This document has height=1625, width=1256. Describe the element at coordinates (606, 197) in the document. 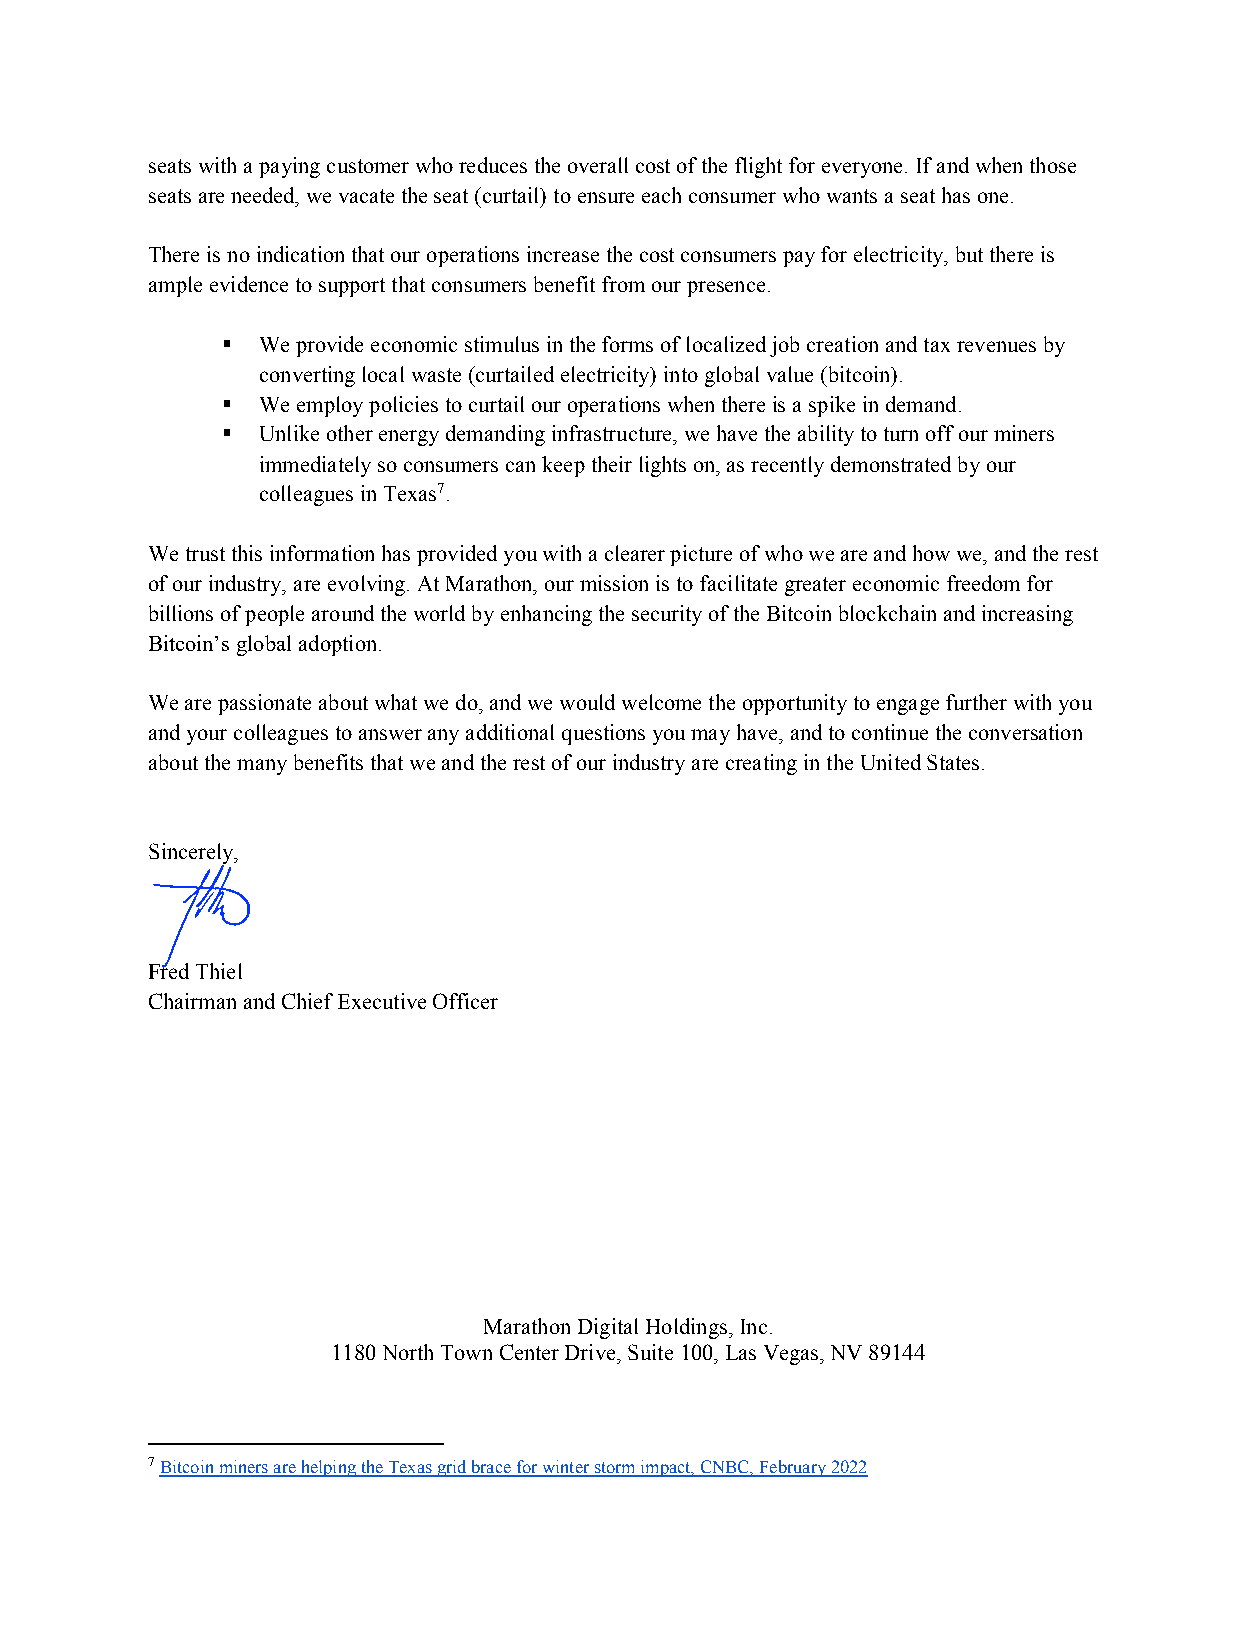

I see `ensure` at that location.
